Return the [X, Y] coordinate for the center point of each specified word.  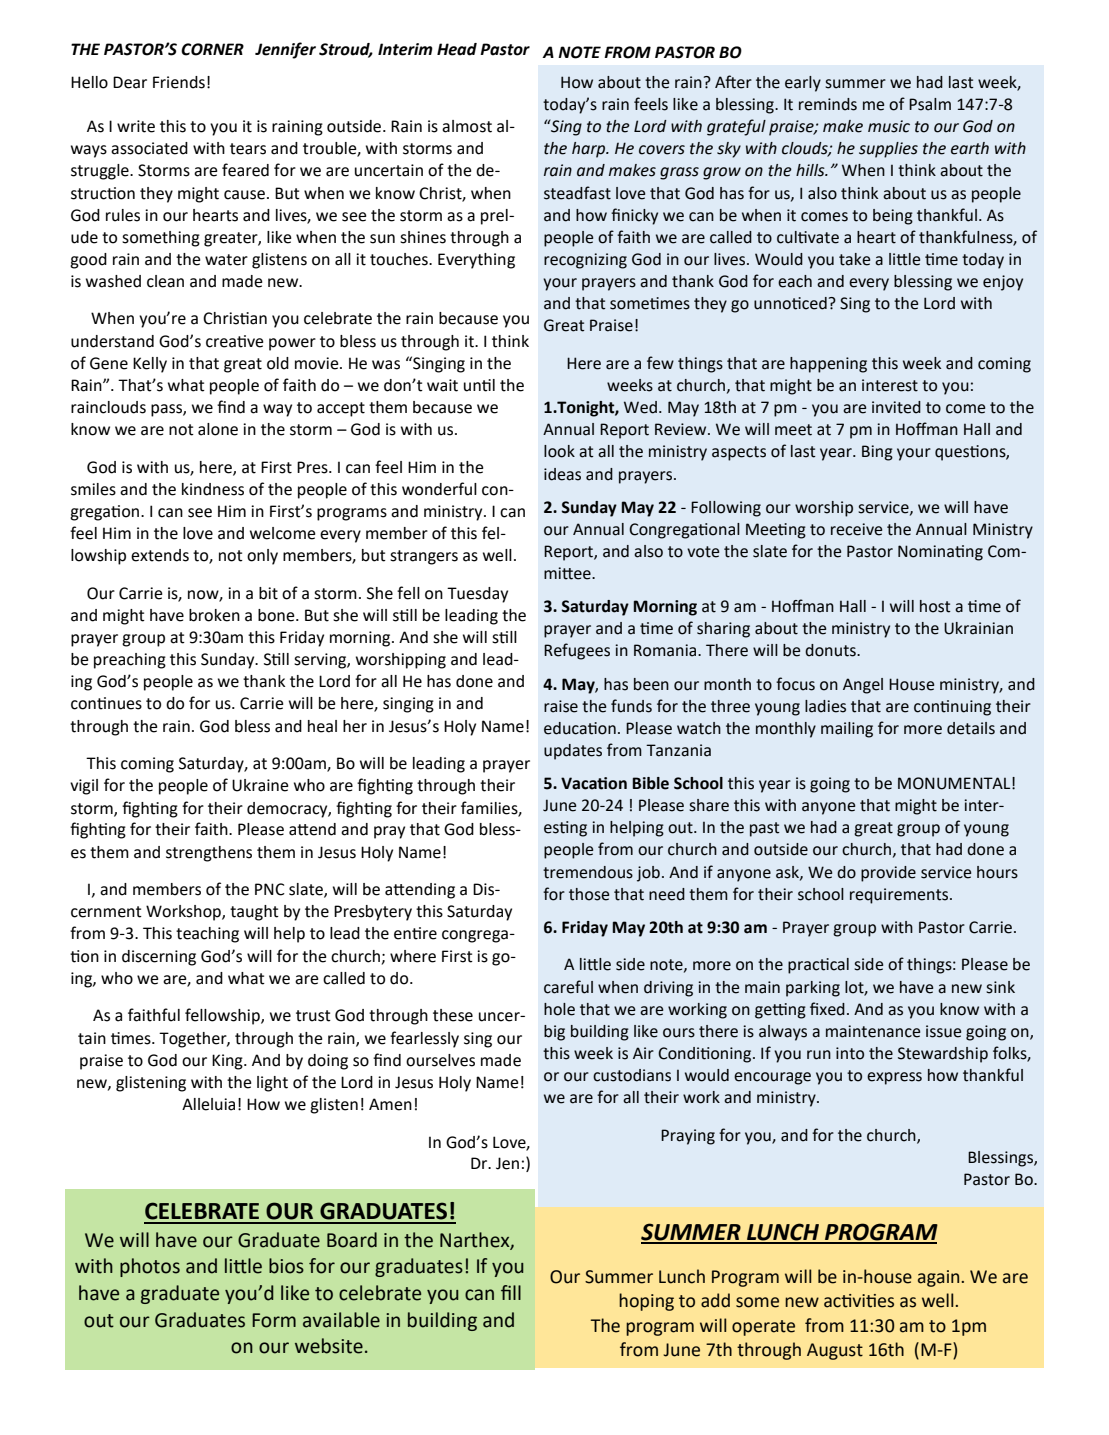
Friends [179, 82]
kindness [213, 489]
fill [511, 1292]
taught [254, 913]
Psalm [930, 104]
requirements [900, 896]
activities [859, 1301]
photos [150, 1267]
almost [467, 126]
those [589, 894]
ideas [562, 474]
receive [856, 529]
